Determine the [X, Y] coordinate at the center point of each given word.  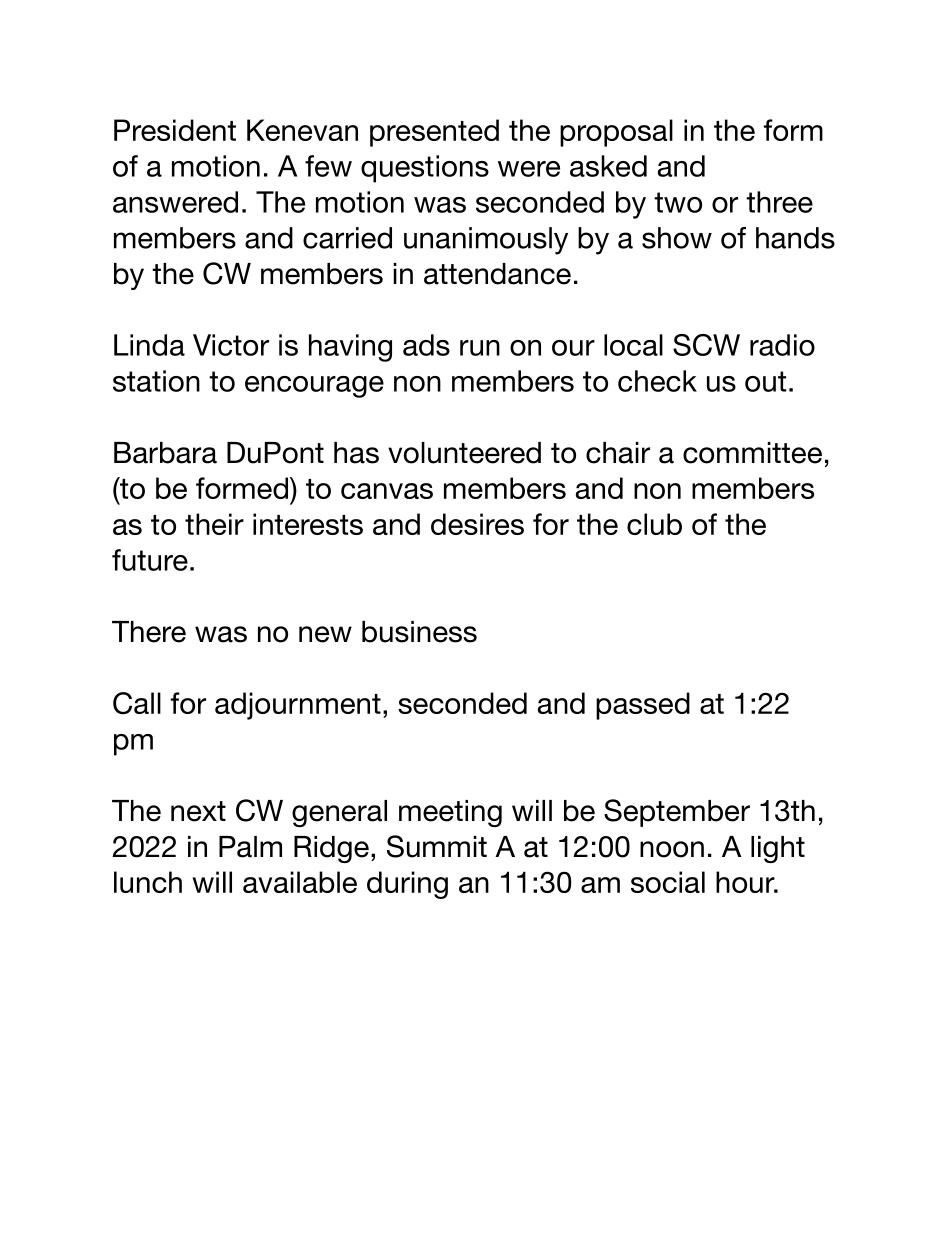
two [678, 202]
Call [137, 703]
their [214, 524]
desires [477, 524]
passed [643, 706]
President [175, 130]
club [654, 524]
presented [434, 133]
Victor [231, 345]
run [480, 348]
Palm [250, 847]
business [419, 632]
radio [782, 345]
